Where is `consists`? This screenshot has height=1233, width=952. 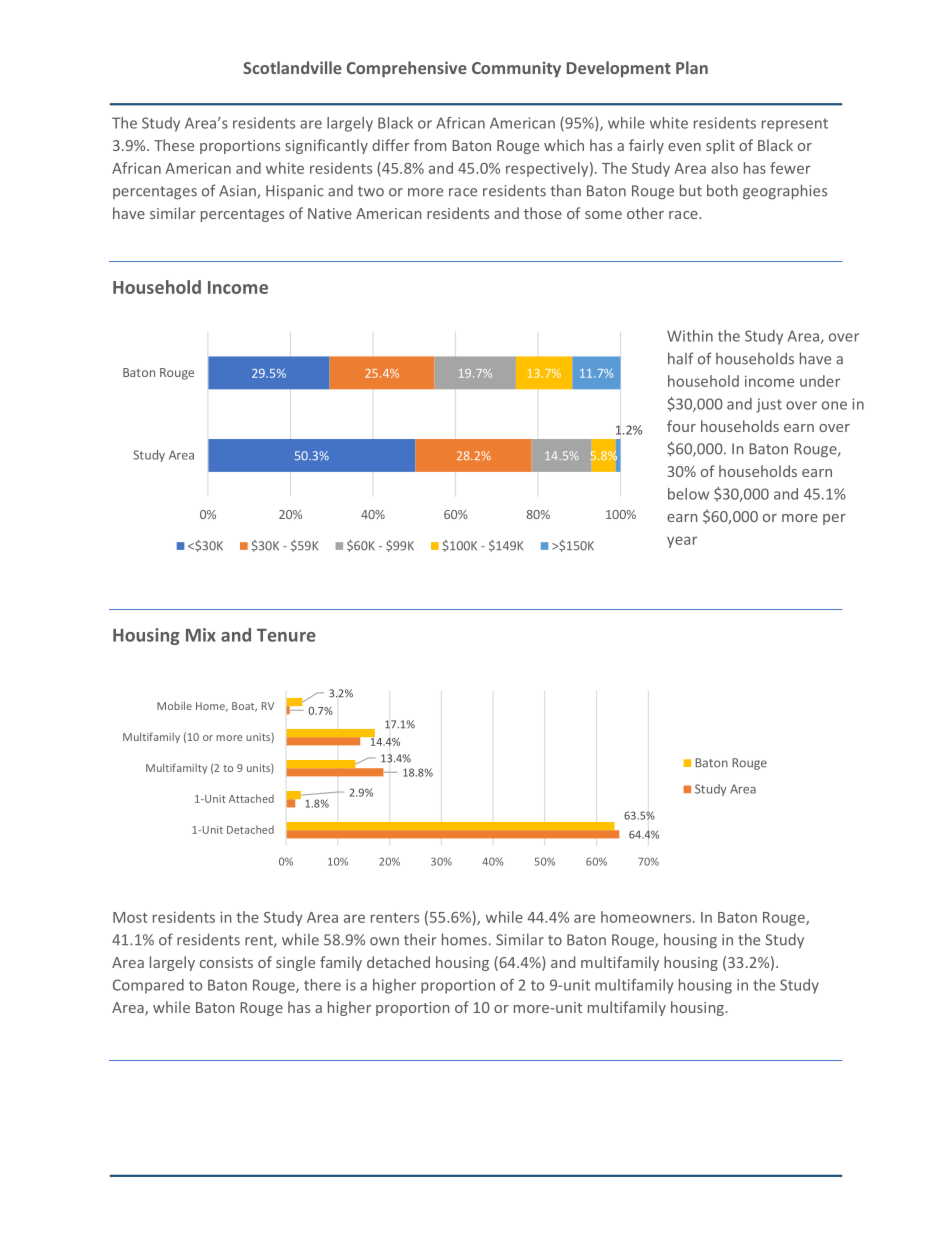
consists is located at coordinates (226, 962).
